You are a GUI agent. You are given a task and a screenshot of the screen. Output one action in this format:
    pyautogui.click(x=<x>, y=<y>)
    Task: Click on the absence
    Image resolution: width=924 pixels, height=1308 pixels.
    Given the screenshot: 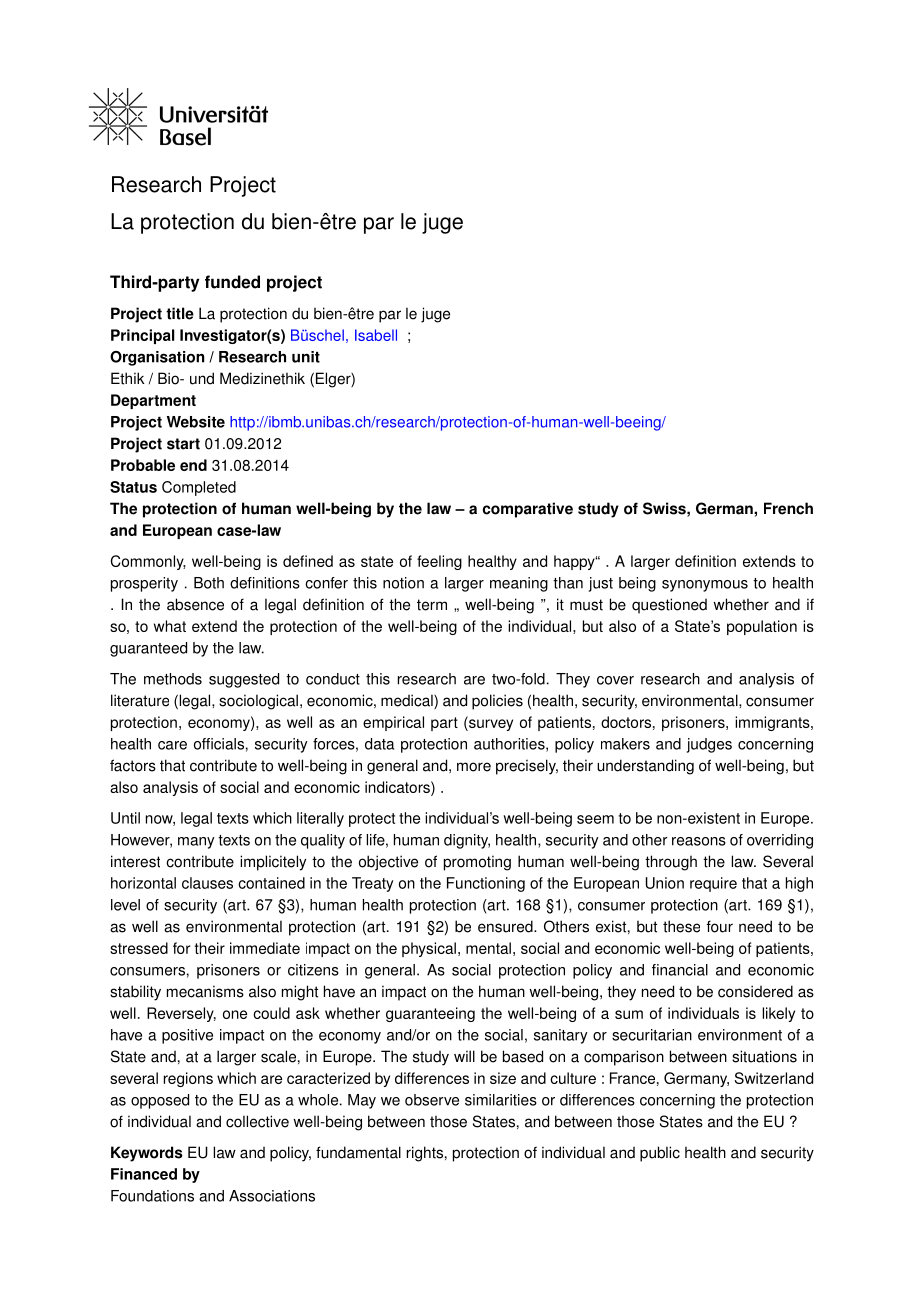 What is the action you would take?
    pyautogui.click(x=195, y=604)
